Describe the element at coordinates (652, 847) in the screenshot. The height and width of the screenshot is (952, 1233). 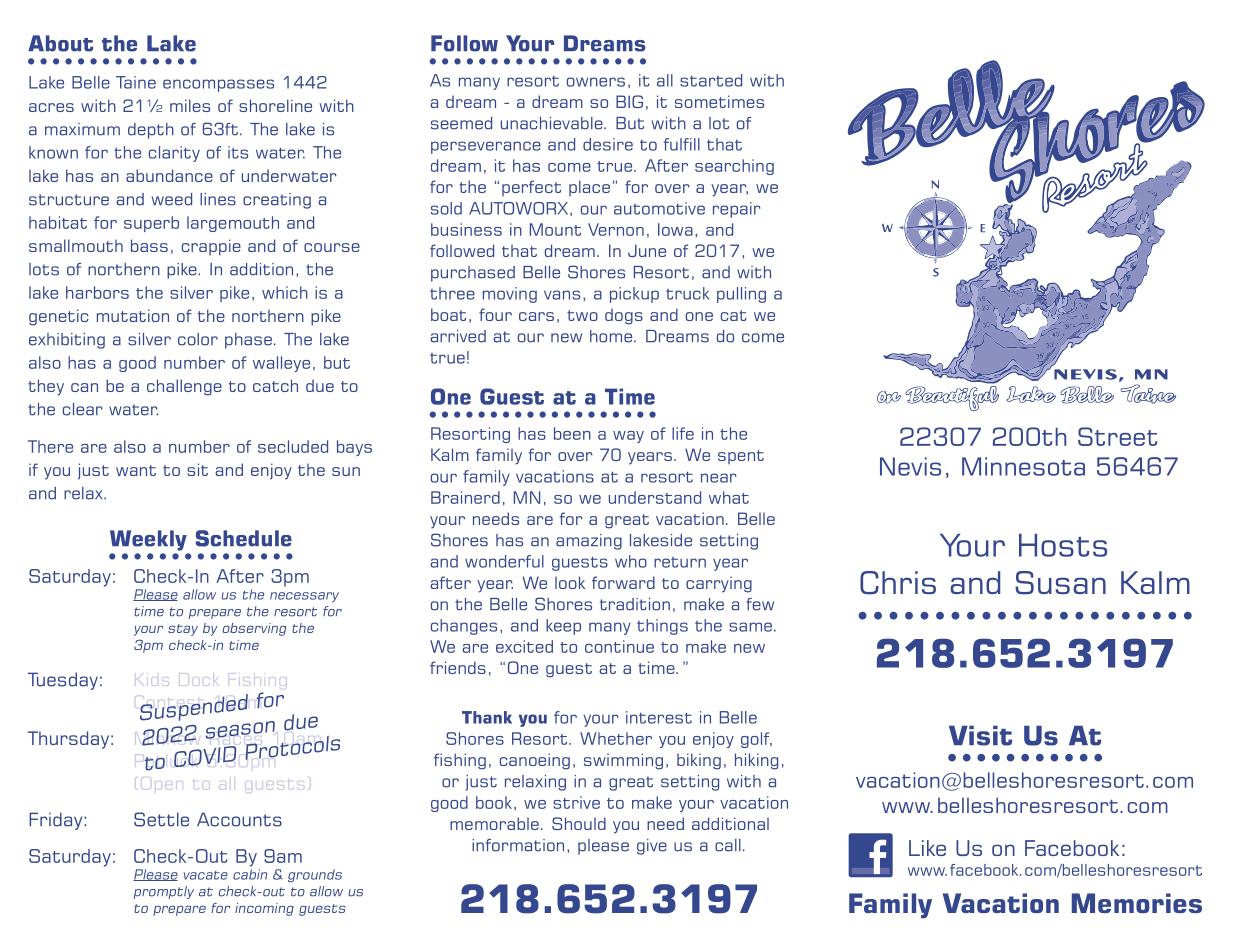
I see `give` at that location.
